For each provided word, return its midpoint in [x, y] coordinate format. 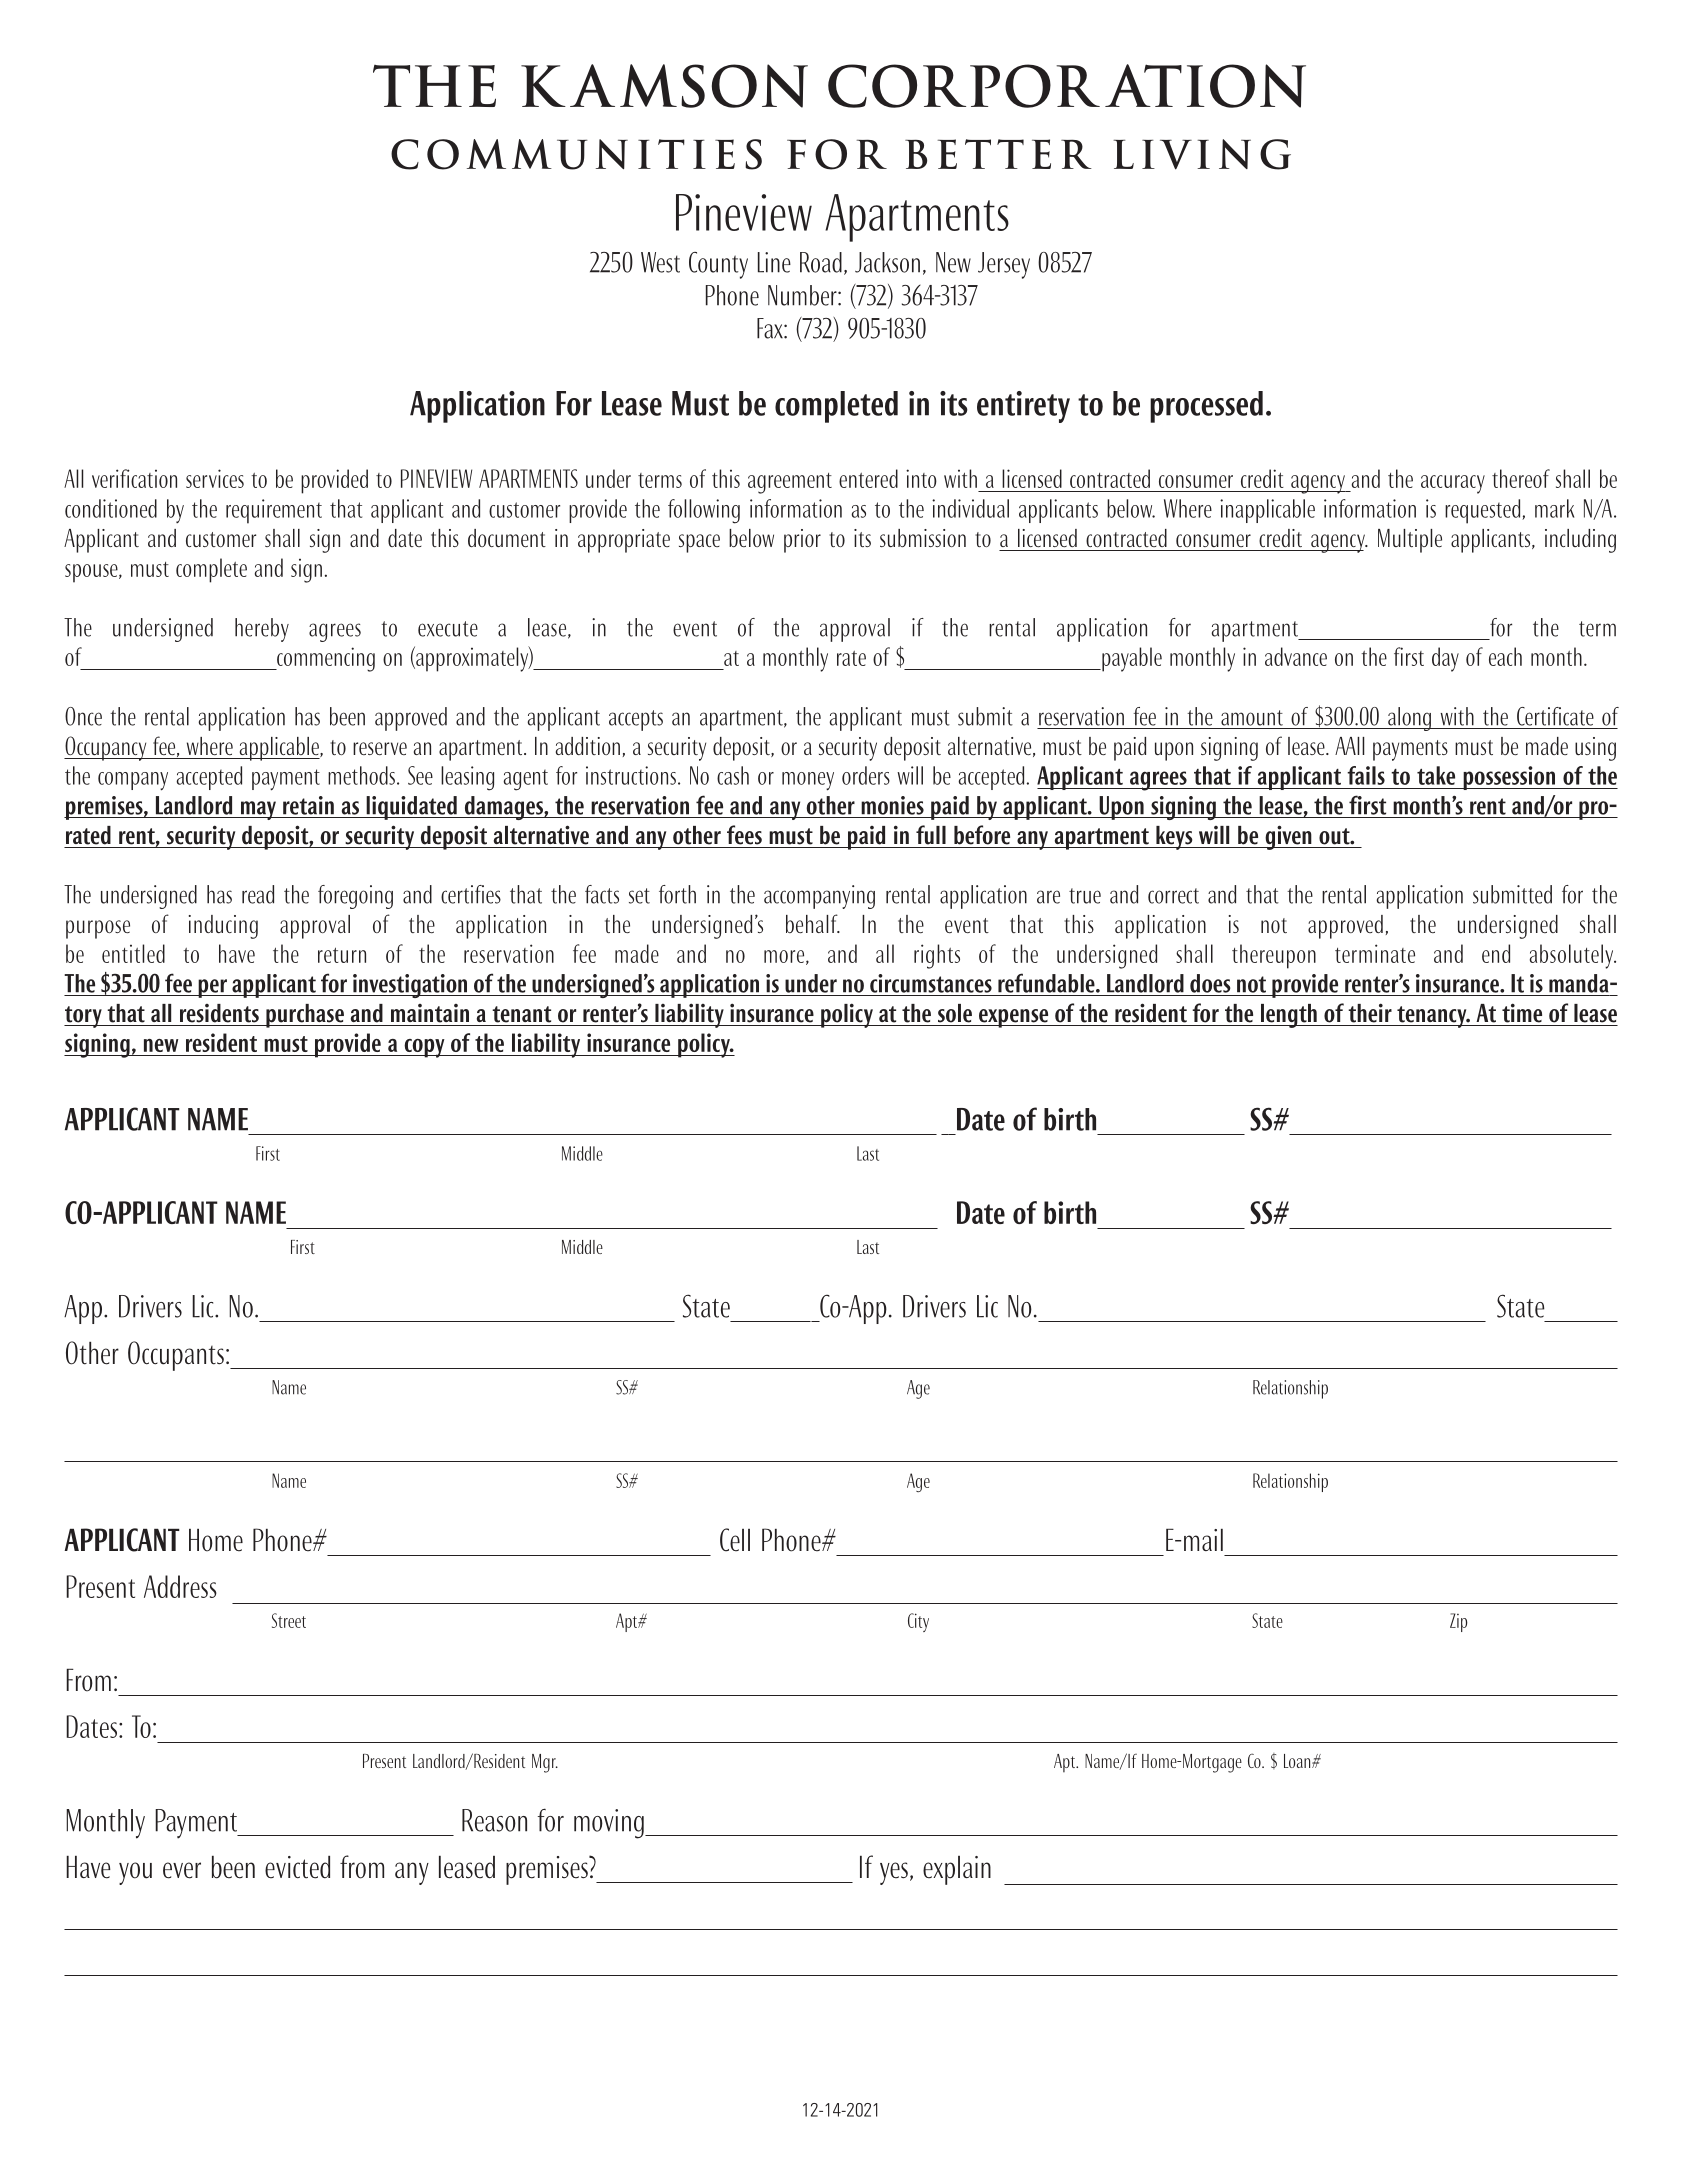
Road [821, 262]
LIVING [1202, 154]
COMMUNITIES [576, 154]
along [1409, 719]
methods [361, 775]
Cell [735, 1540]
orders [866, 775]
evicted [297, 1867]
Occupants [176, 1356]
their [1370, 1013]
